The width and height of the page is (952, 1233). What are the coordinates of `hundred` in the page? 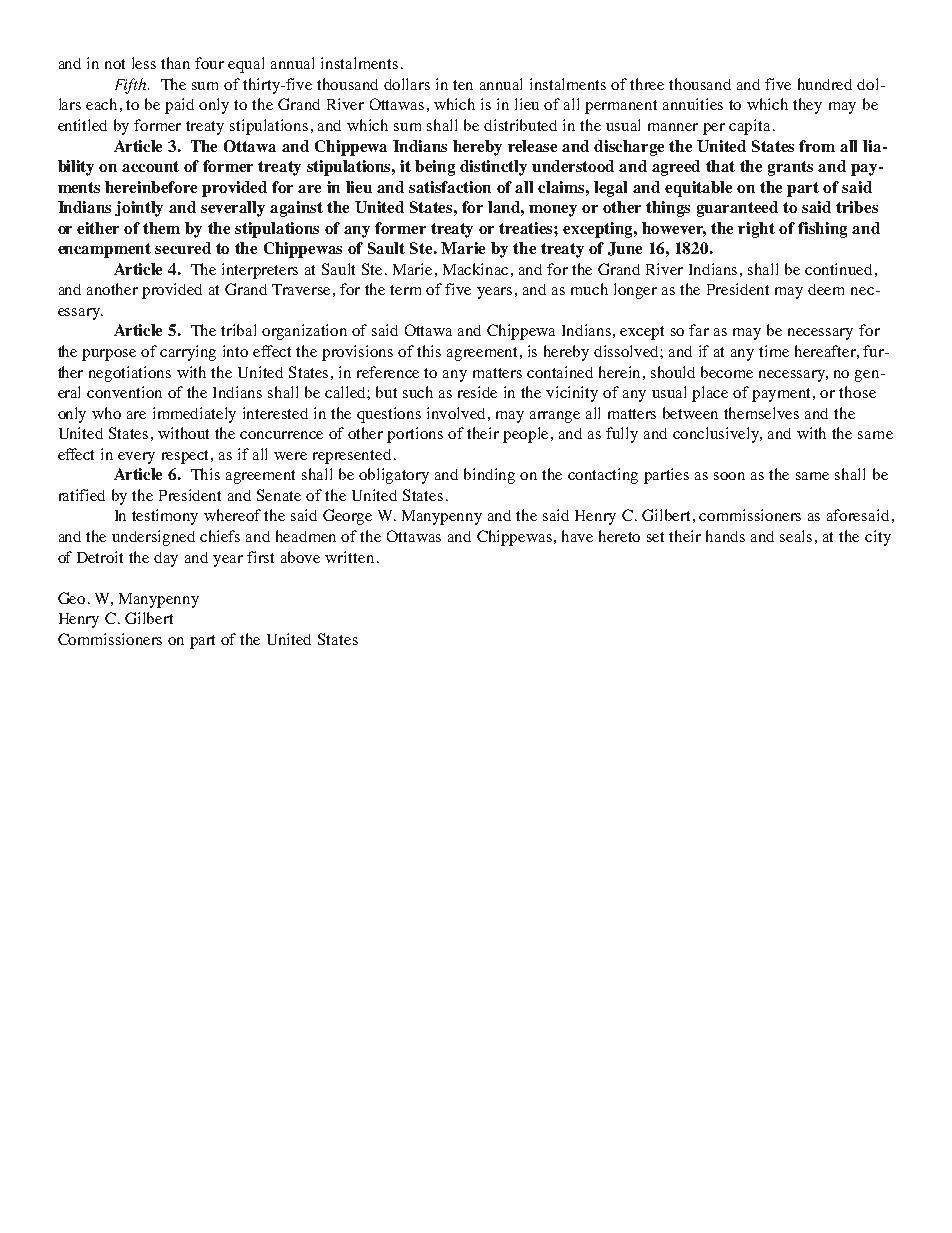 It's located at (825, 84).
